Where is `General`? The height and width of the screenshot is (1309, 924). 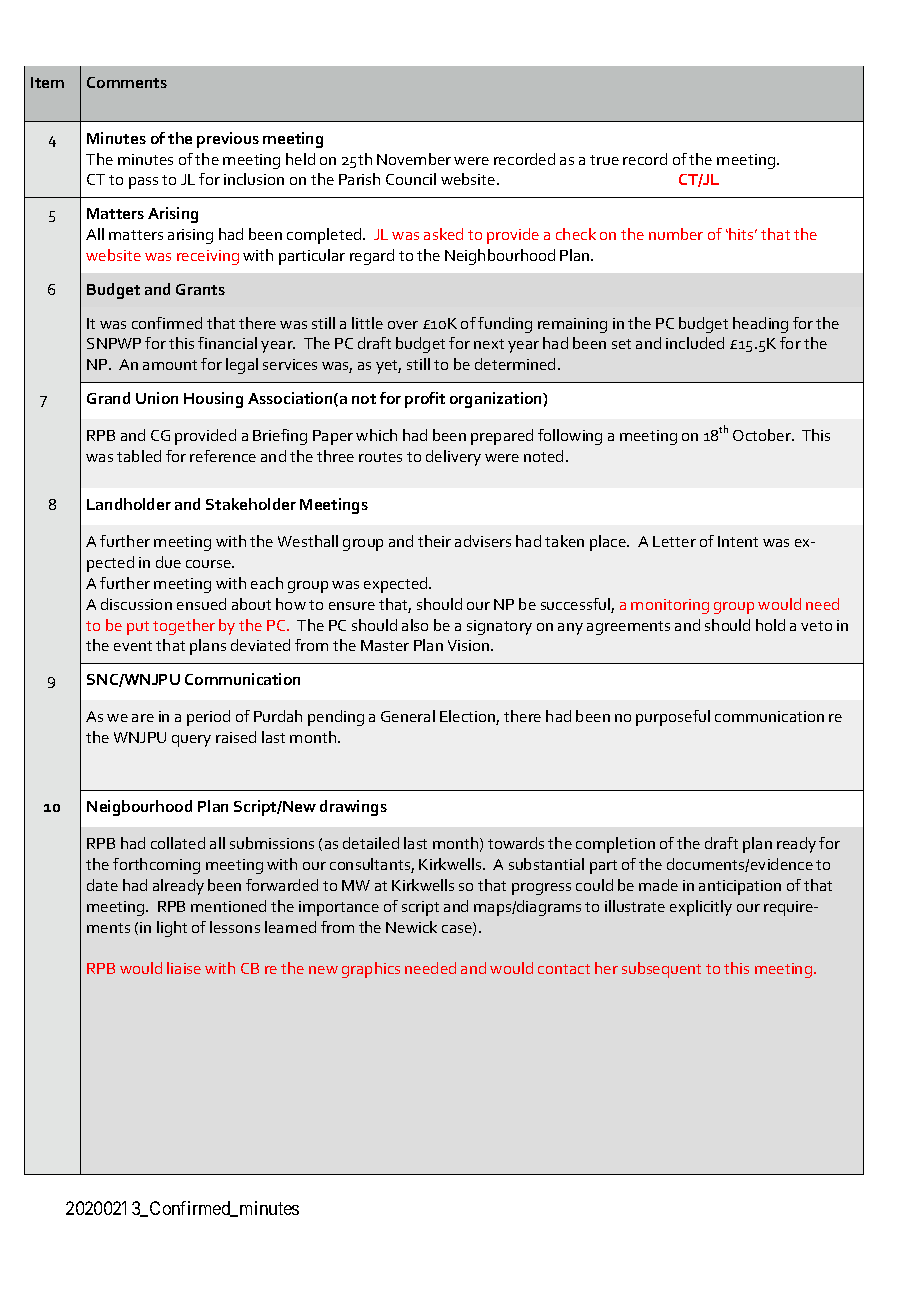 General is located at coordinates (408, 716).
